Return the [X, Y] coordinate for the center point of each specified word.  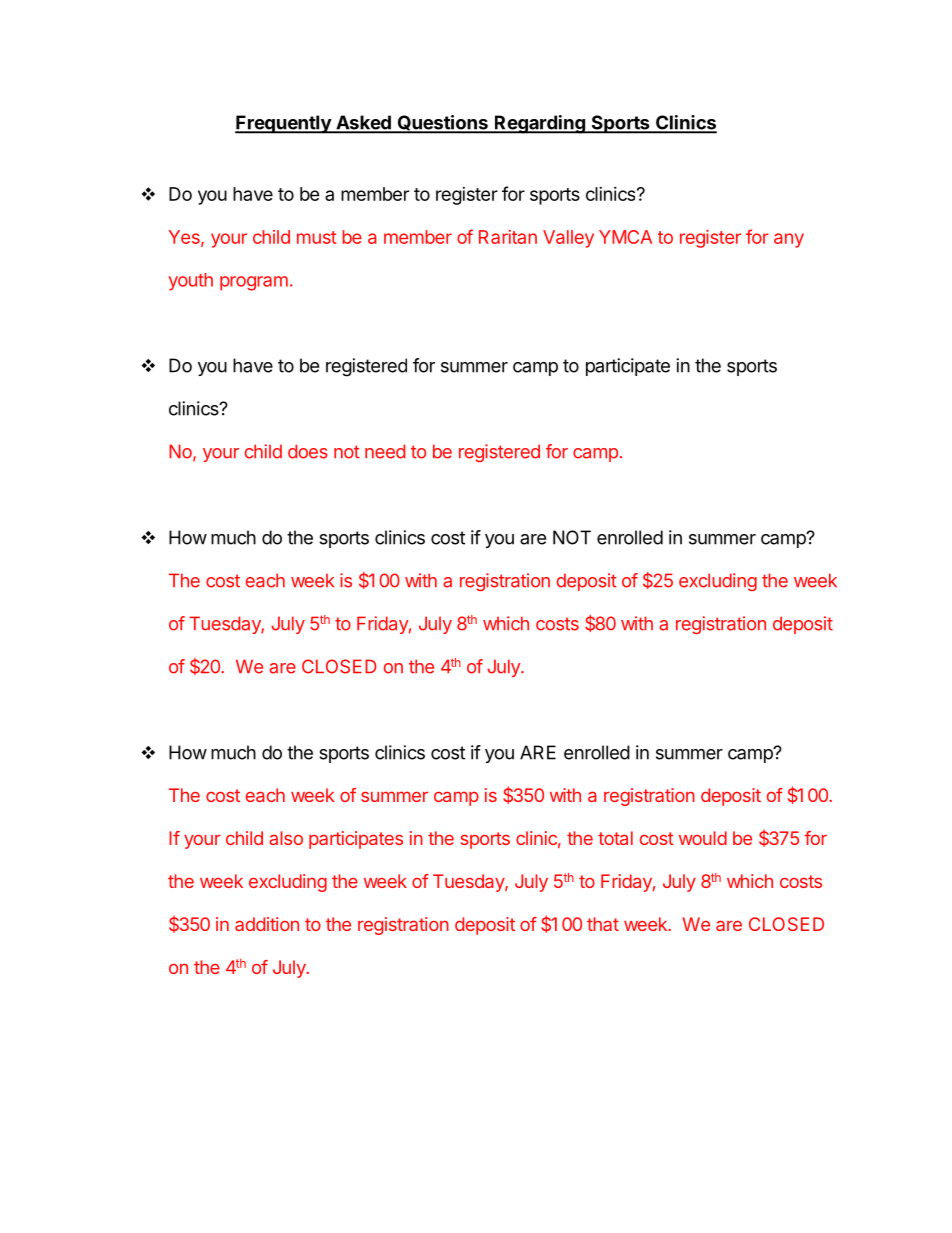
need [385, 451]
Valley [568, 239]
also [286, 838]
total [615, 838]
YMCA [625, 237]
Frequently [284, 124]
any [789, 240]
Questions [442, 124]
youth [191, 282]
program [254, 283]
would [703, 838]
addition [267, 924]
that [603, 924]
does [308, 451]
